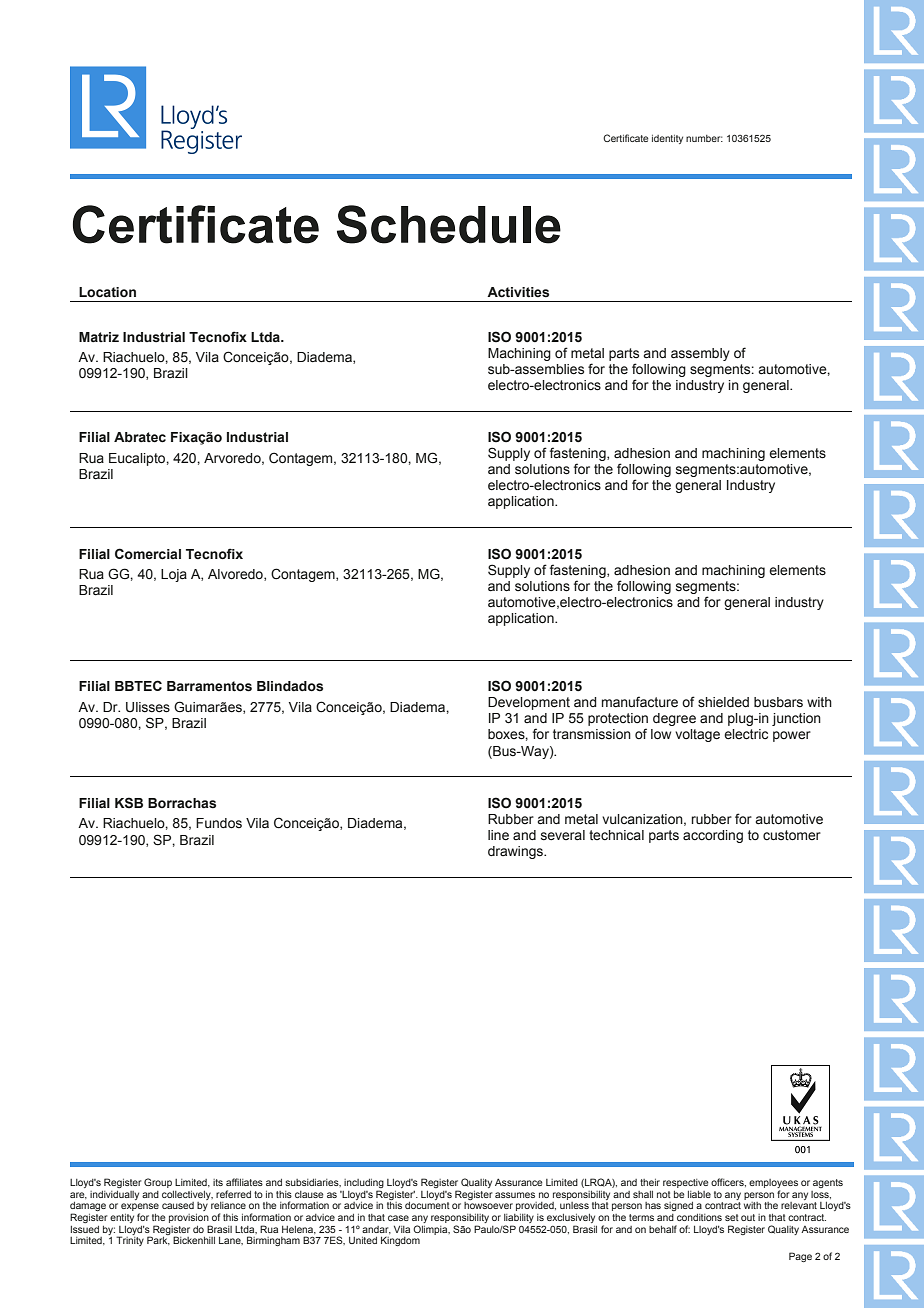  Describe the element at coordinates (449, 224) in the screenshot. I see `Schedule` at that location.
